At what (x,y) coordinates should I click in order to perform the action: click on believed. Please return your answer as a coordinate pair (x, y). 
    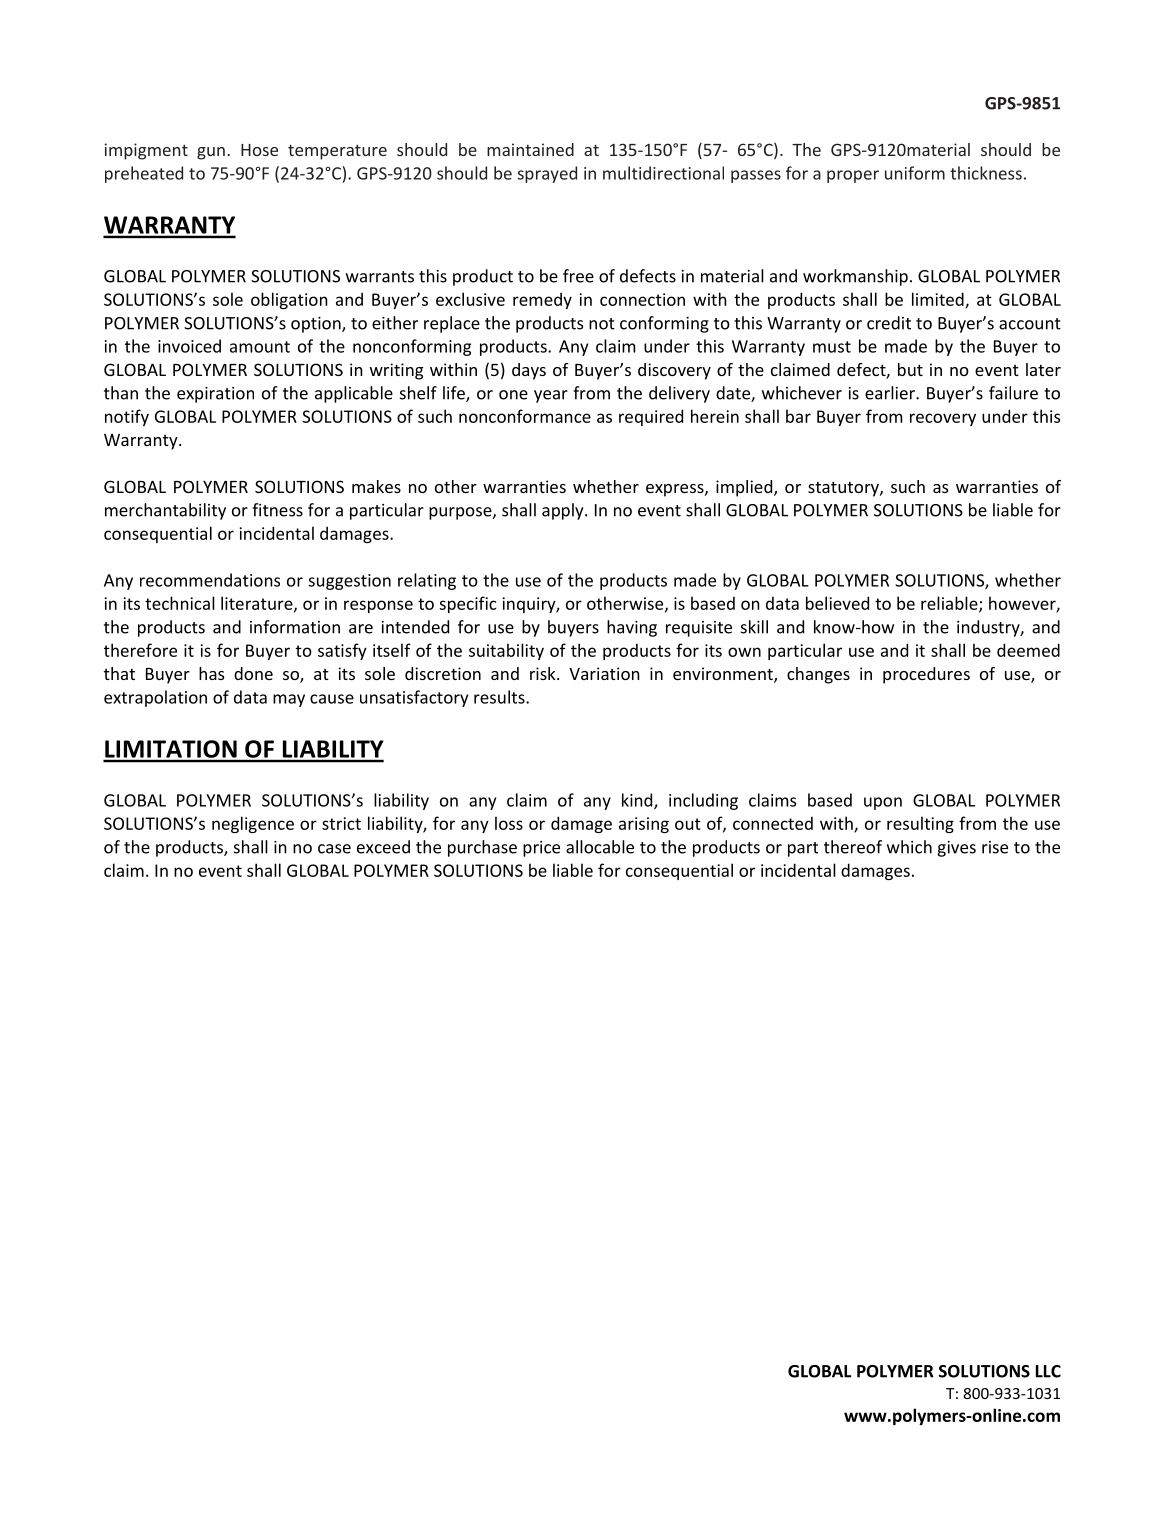
    Looking at the image, I should click on (837, 603).
